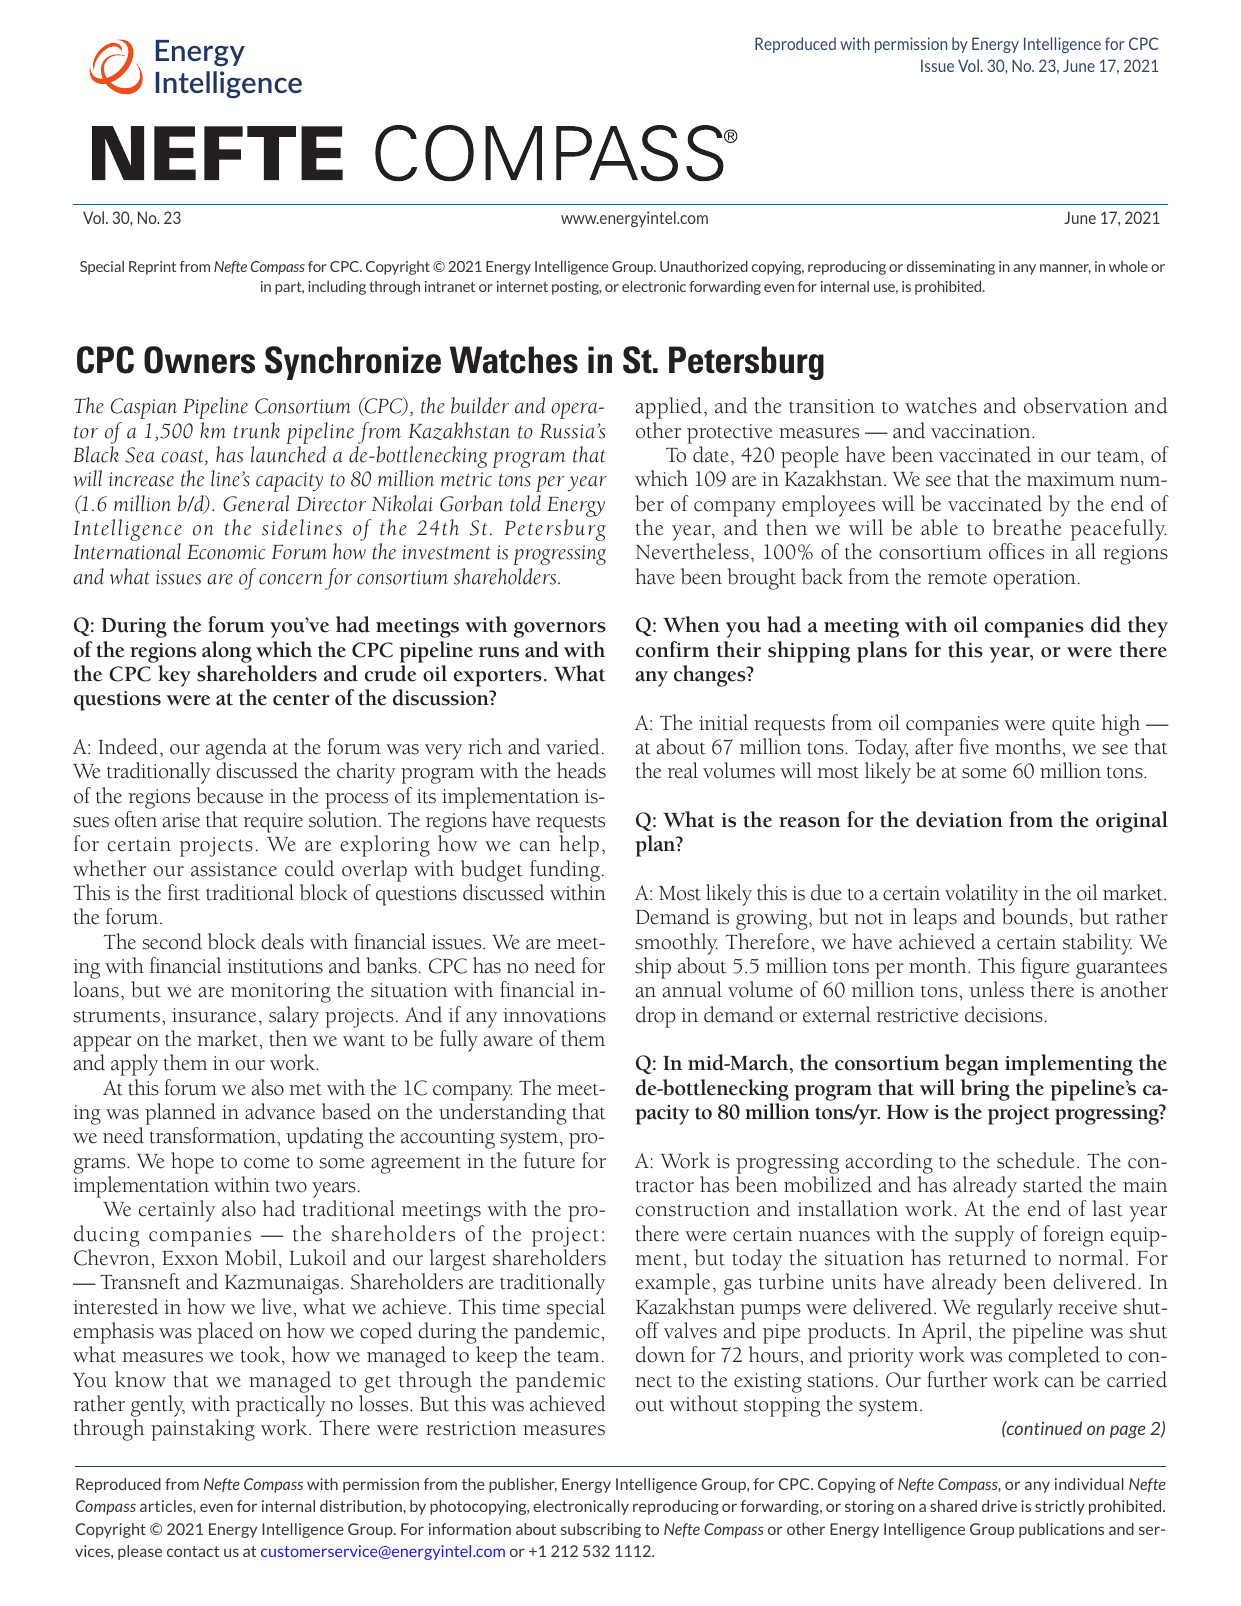 This image has height=1606, width=1241. Describe the element at coordinates (601, 1530) in the image. I see `subscribing` at that location.
